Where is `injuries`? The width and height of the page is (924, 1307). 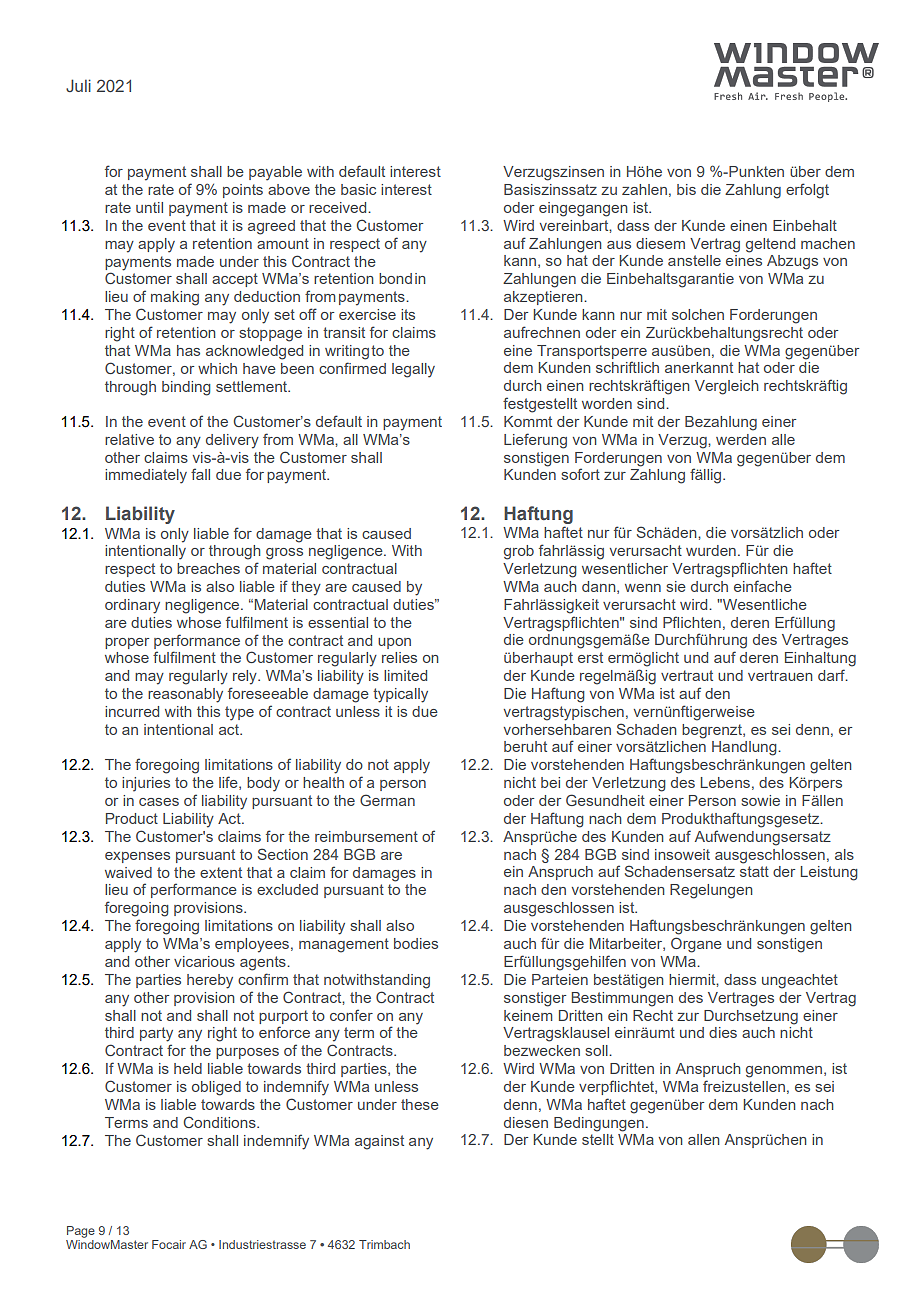
injuries is located at coordinates (146, 784).
